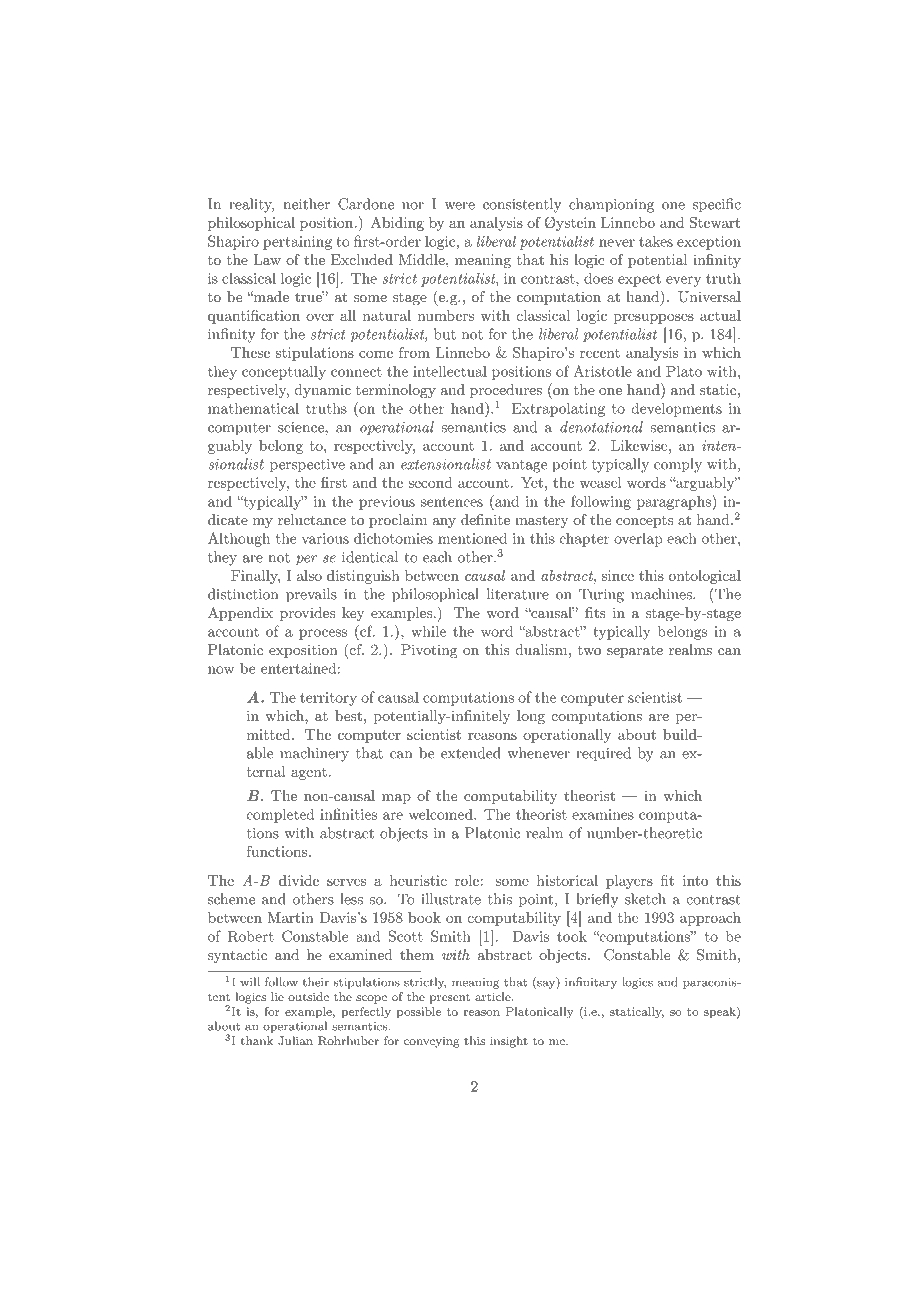 This image has height=1308, width=924. What do you see at coordinates (297, 243) in the image?
I see `pertaining` at bounding box center [297, 243].
